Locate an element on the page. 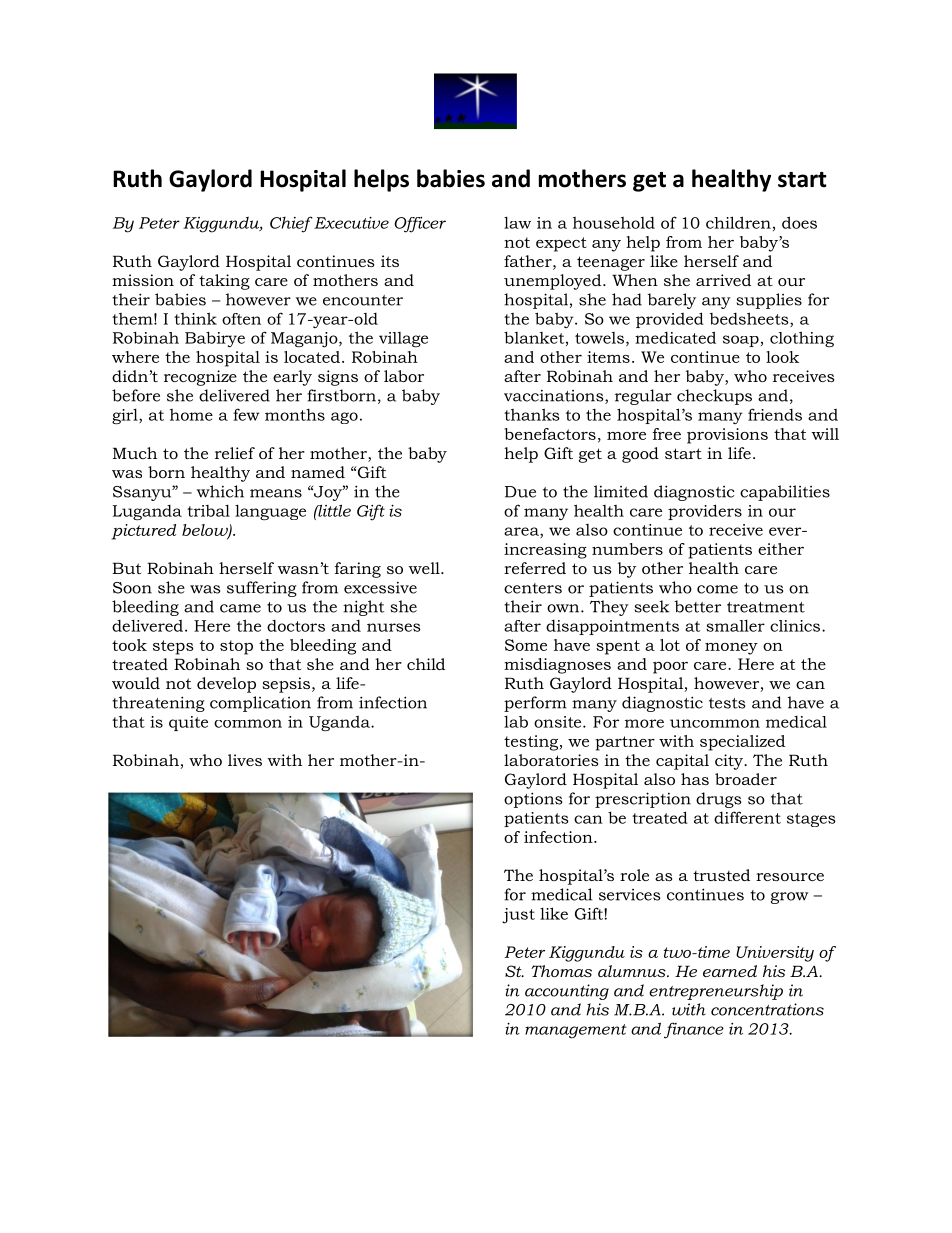 The image size is (952, 1233). Officer is located at coordinates (420, 225).
